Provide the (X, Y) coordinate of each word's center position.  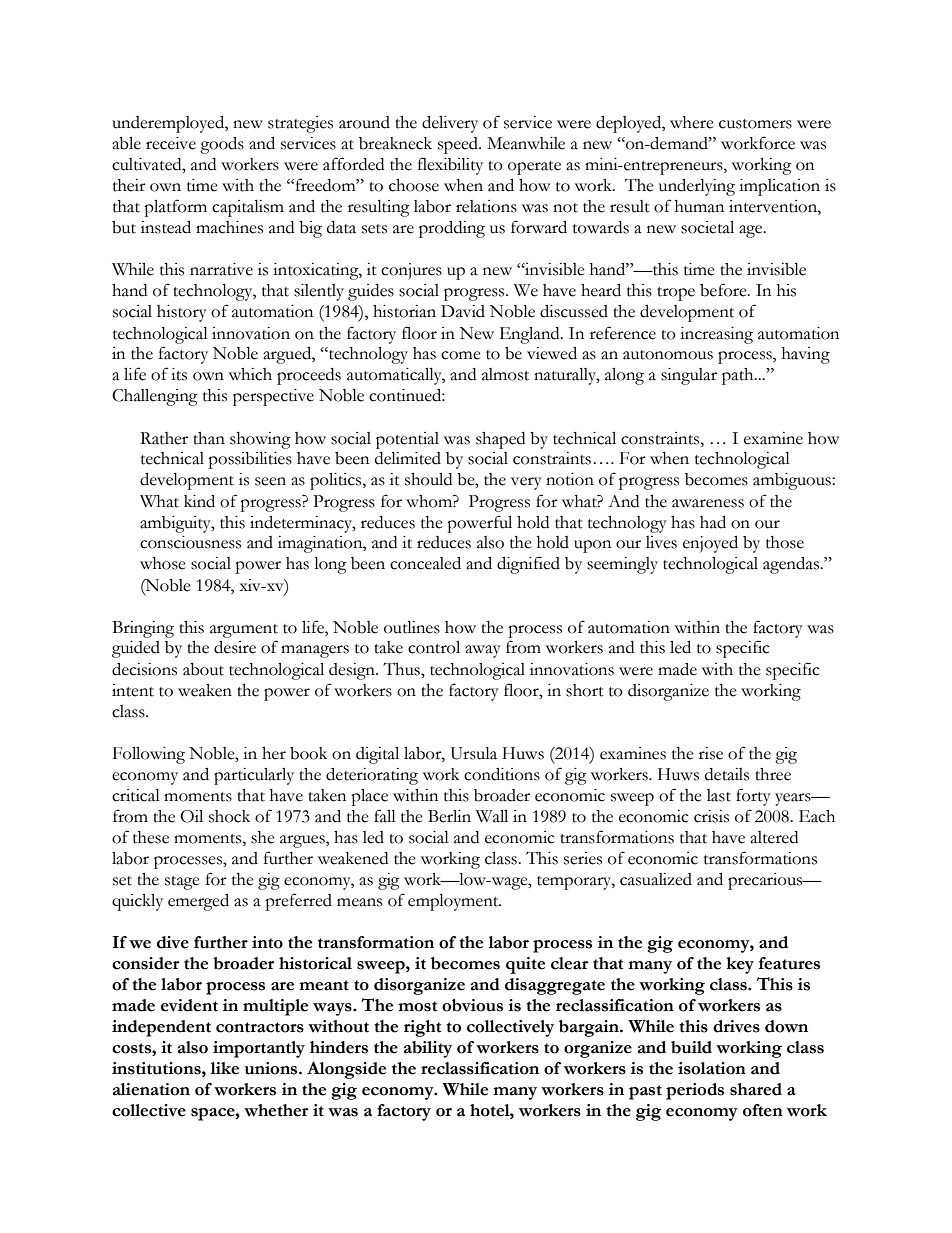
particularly (254, 776)
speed (459, 145)
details (727, 774)
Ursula (474, 753)
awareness (708, 503)
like (225, 1068)
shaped (500, 440)
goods (222, 145)
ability (428, 1049)
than (209, 438)
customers (755, 124)
